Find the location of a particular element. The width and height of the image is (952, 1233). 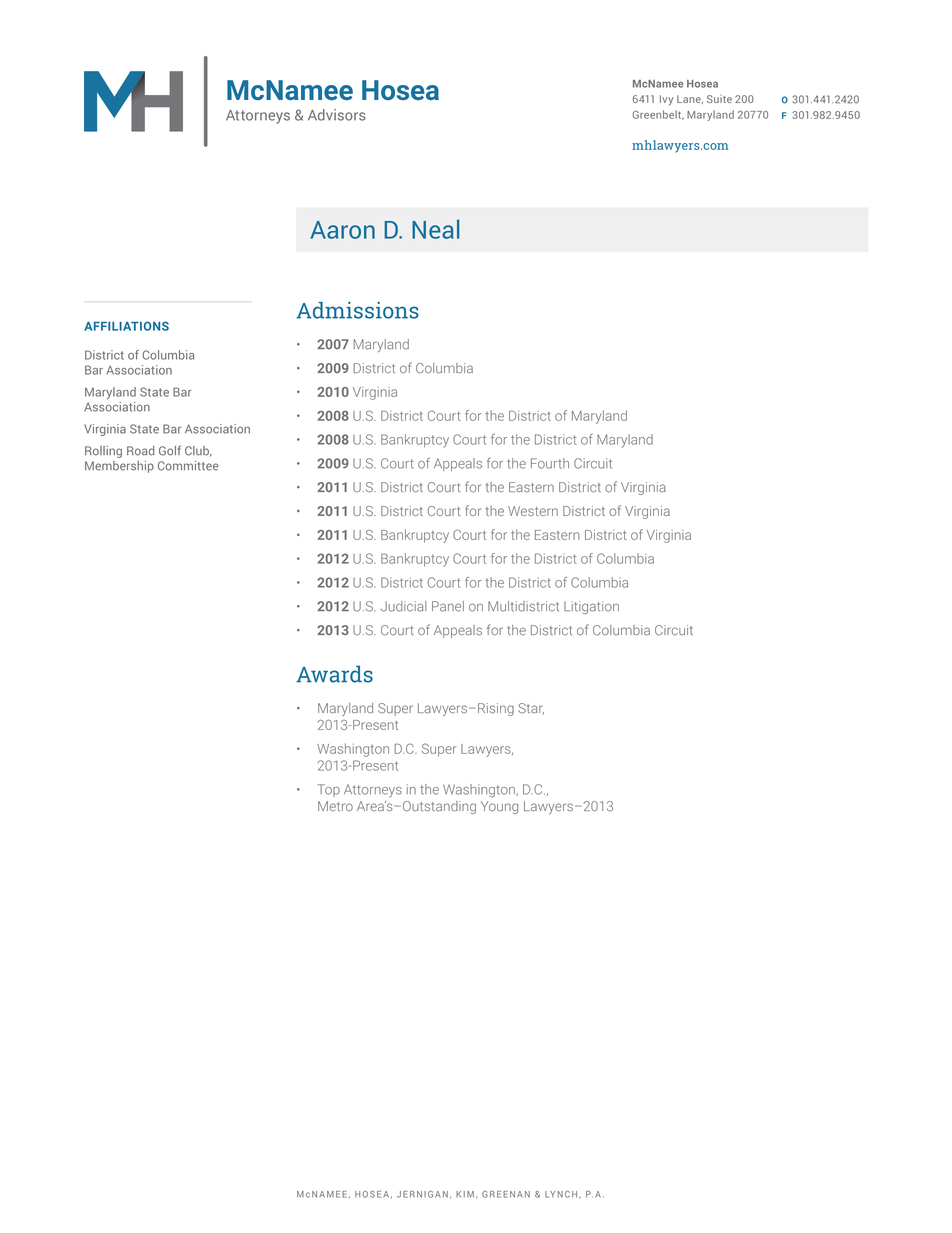

Young is located at coordinates (499, 807).
